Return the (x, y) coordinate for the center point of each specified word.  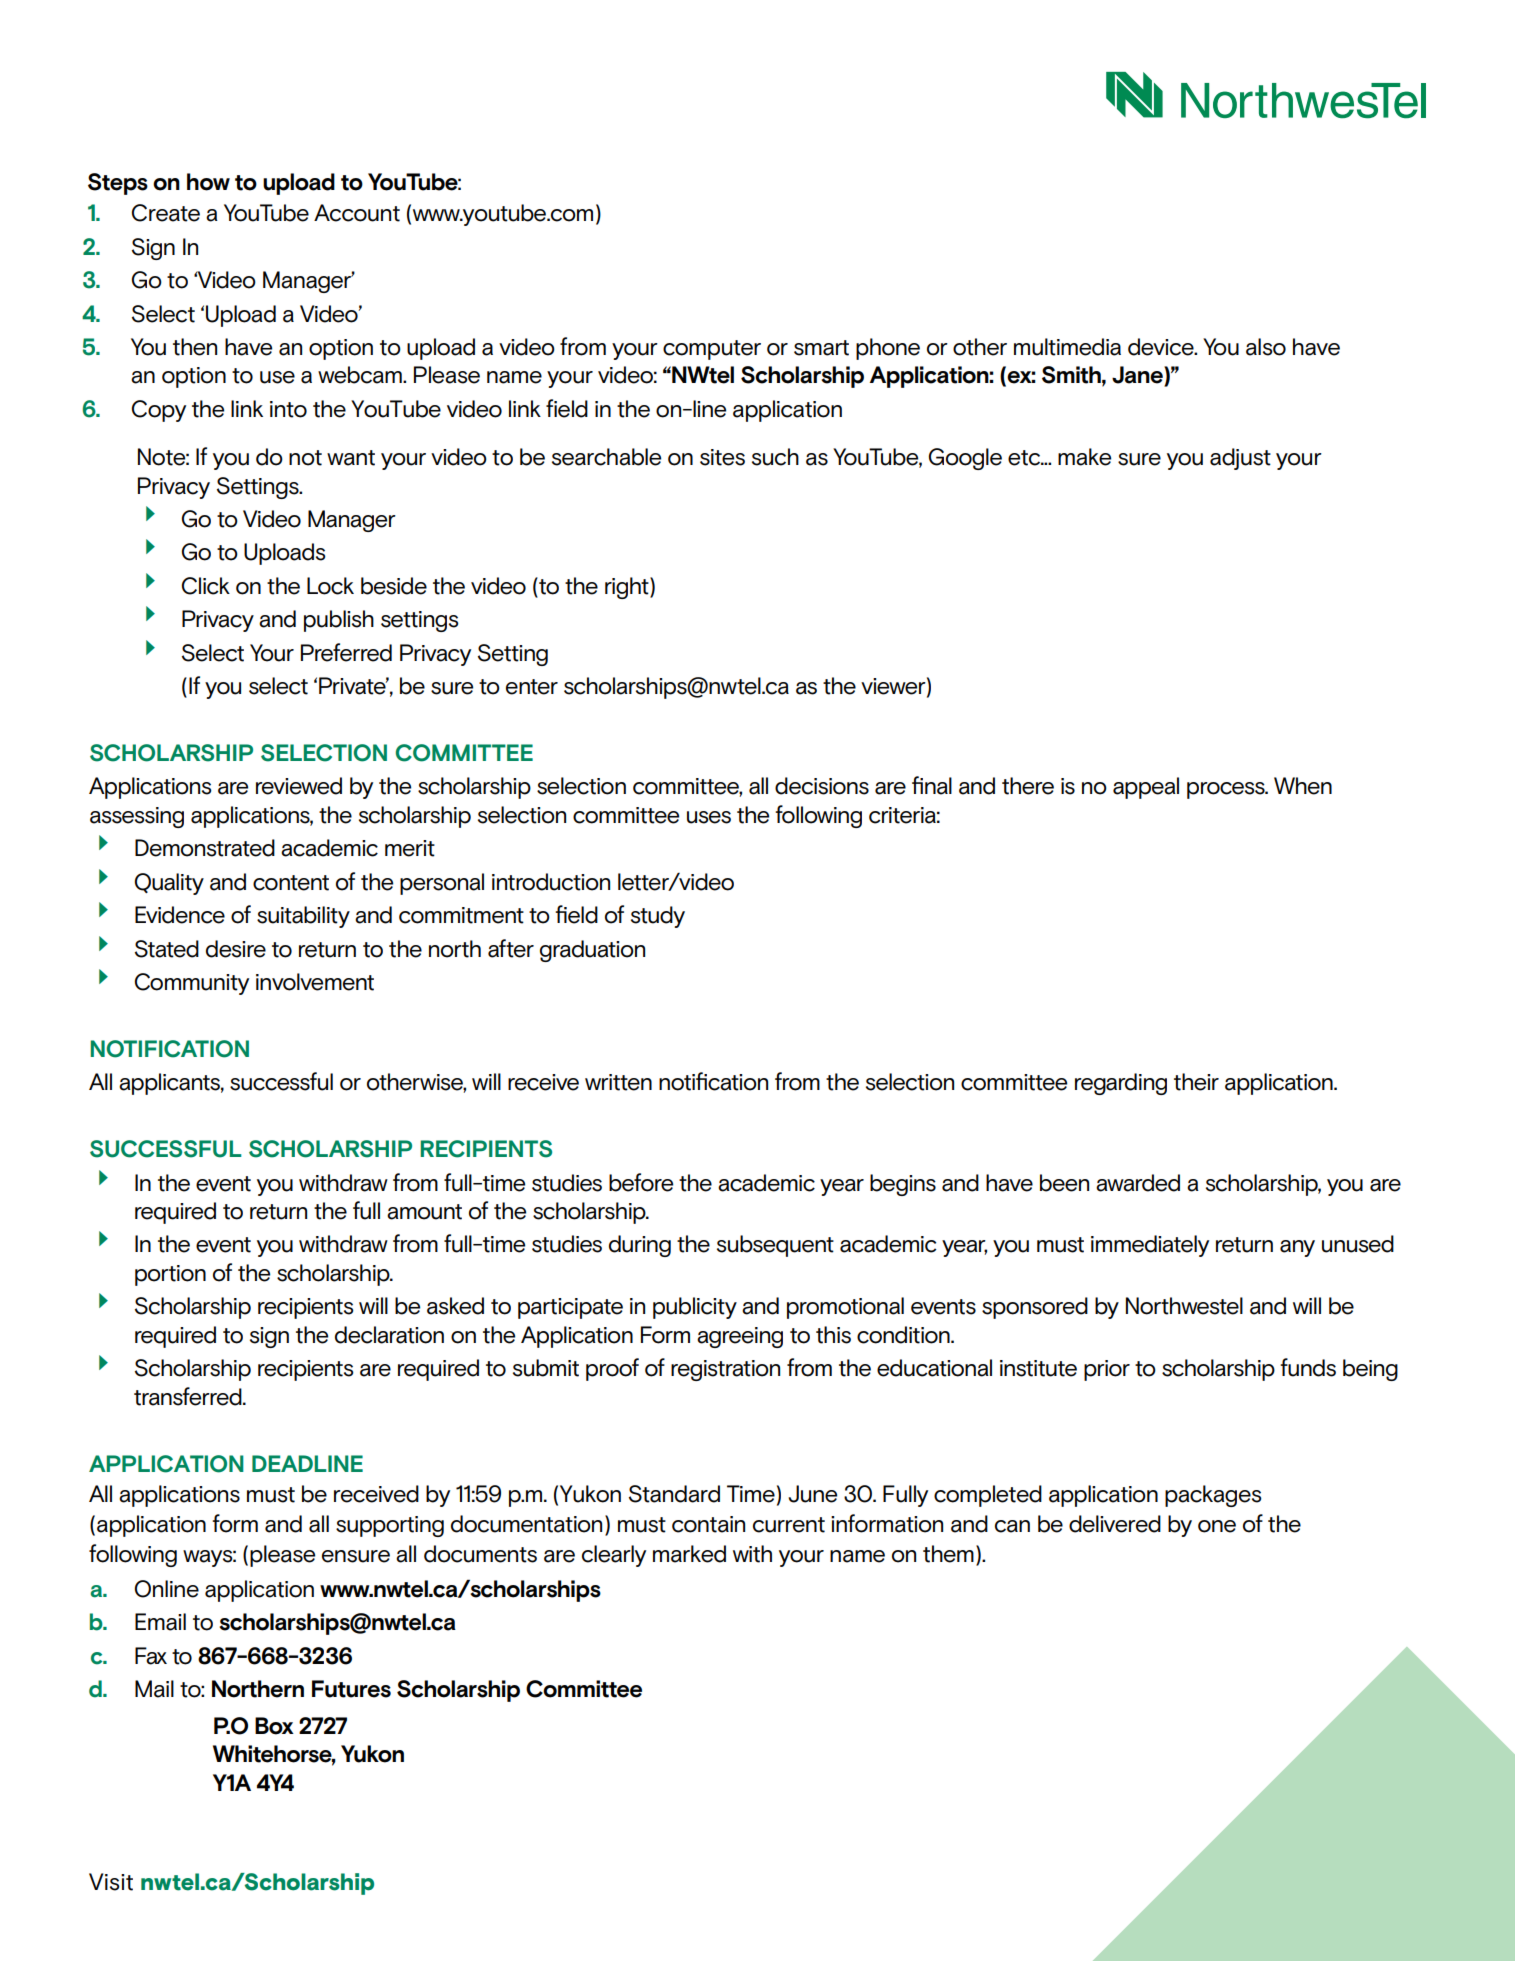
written (618, 1082)
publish (339, 621)
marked (689, 1554)
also (1266, 347)
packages (1213, 1496)
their (1196, 1082)
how (208, 182)
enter (532, 687)
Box (274, 1726)
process (1227, 790)
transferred (189, 1396)
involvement (315, 982)
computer (712, 350)
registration (725, 1370)
